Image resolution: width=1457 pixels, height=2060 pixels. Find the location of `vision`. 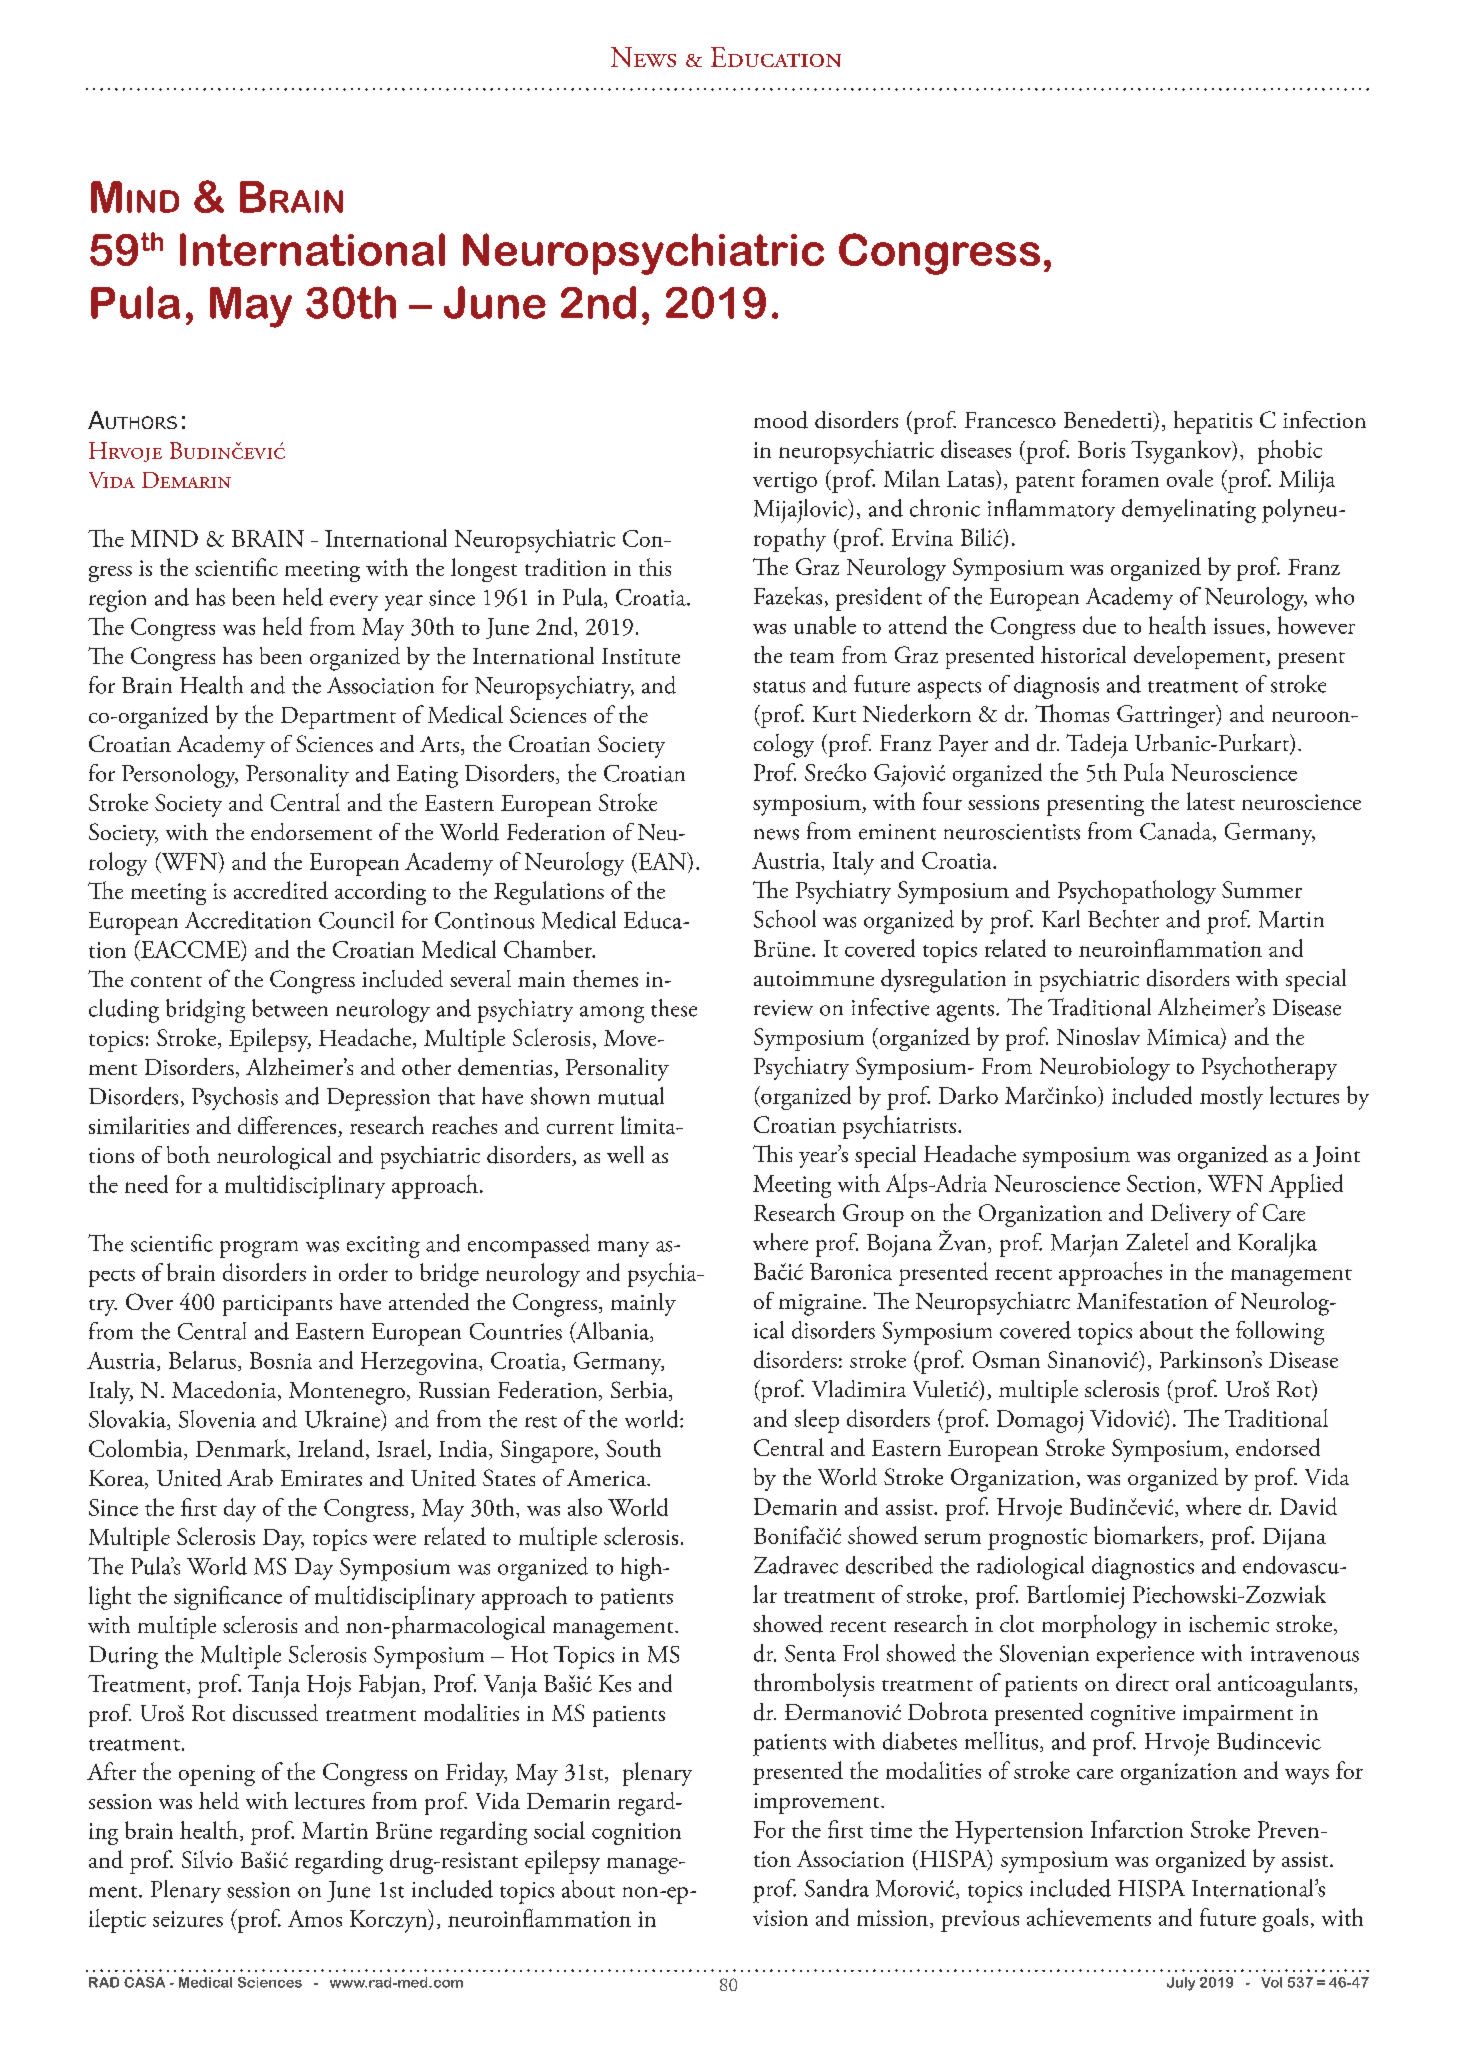

vision is located at coordinates (780, 1918).
